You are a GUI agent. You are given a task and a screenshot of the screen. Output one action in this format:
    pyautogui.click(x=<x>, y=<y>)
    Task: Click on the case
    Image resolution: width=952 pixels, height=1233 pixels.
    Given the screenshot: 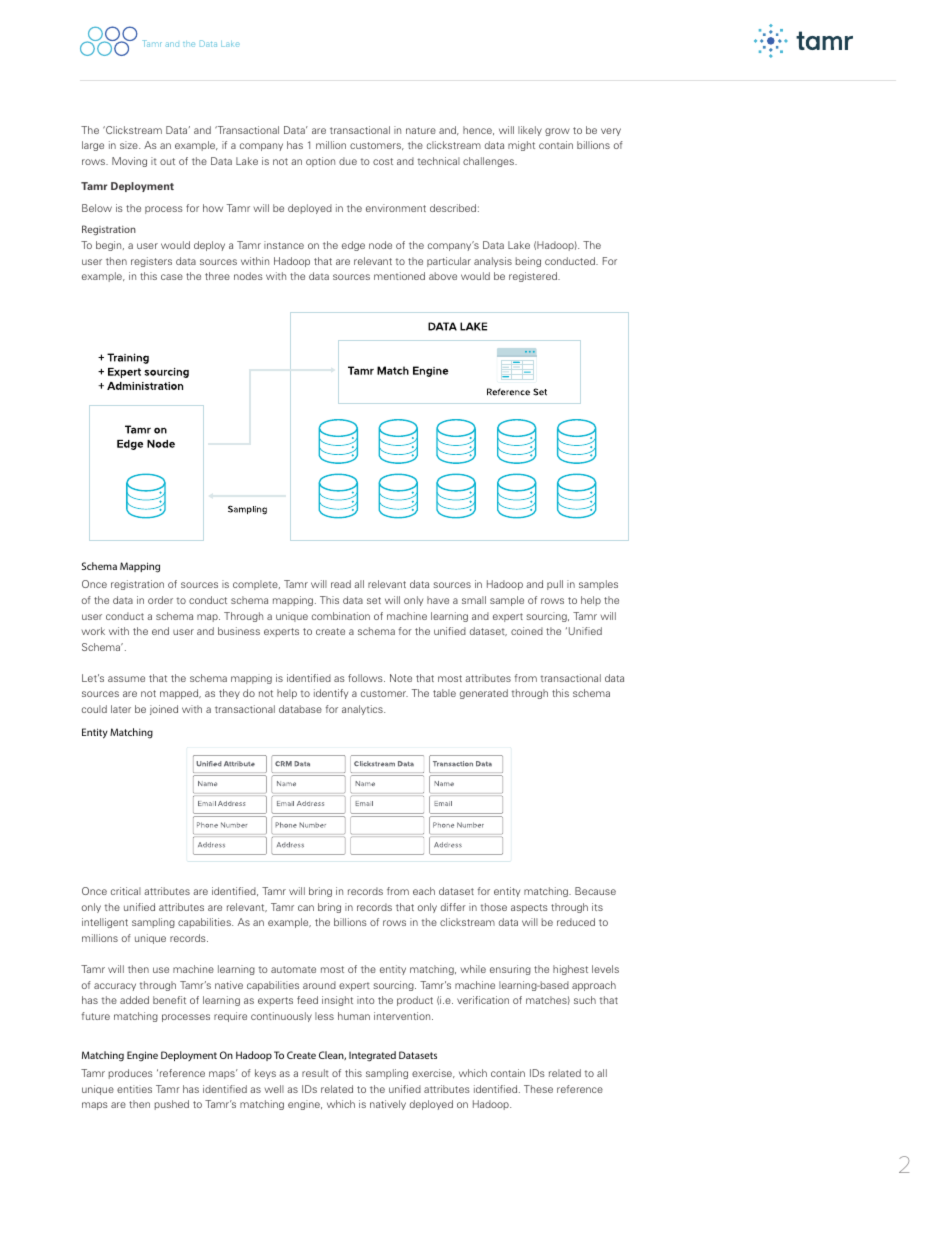 What is the action you would take?
    pyautogui.click(x=172, y=277)
